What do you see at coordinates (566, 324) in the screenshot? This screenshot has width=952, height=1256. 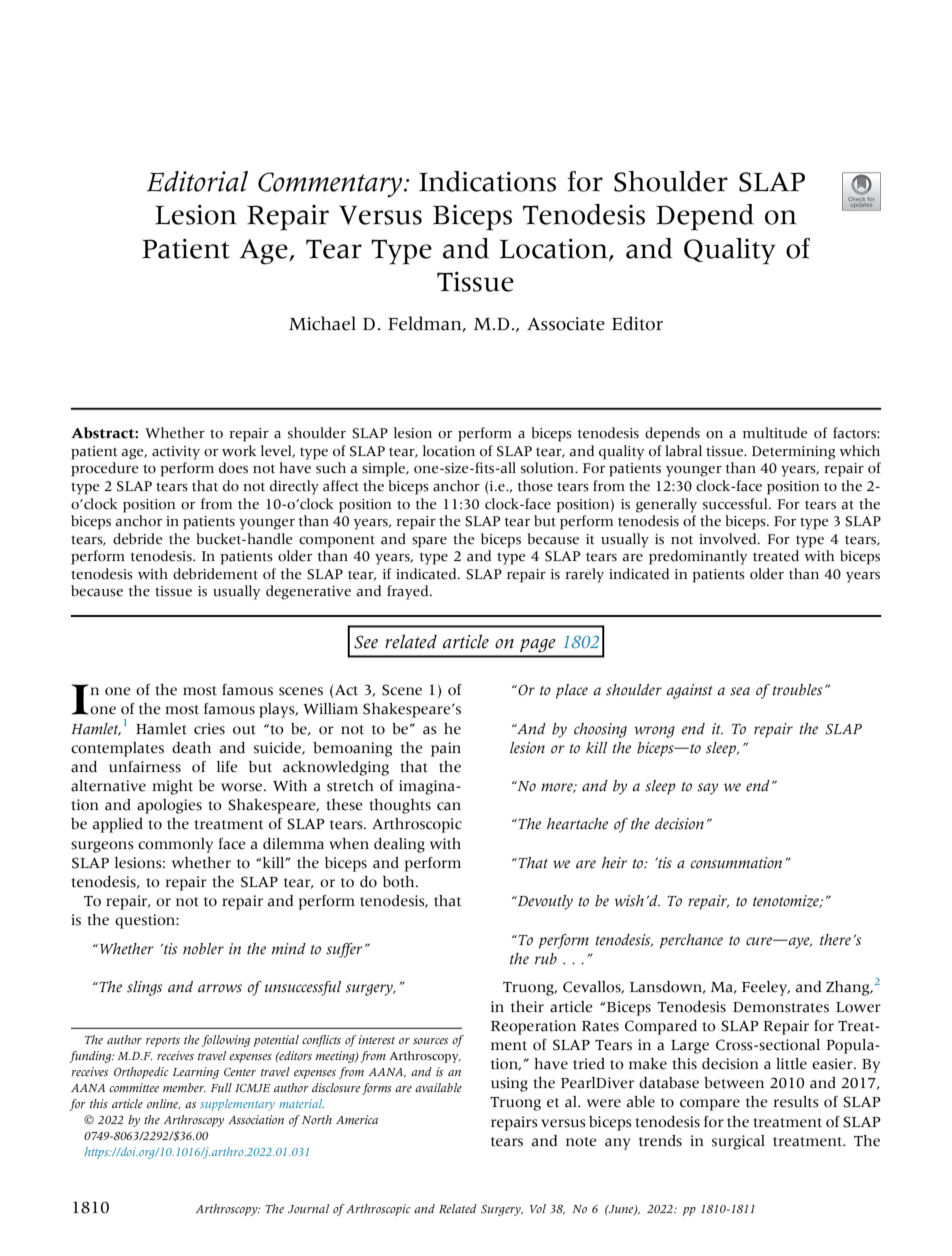 I see `Associate` at bounding box center [566, 324].
